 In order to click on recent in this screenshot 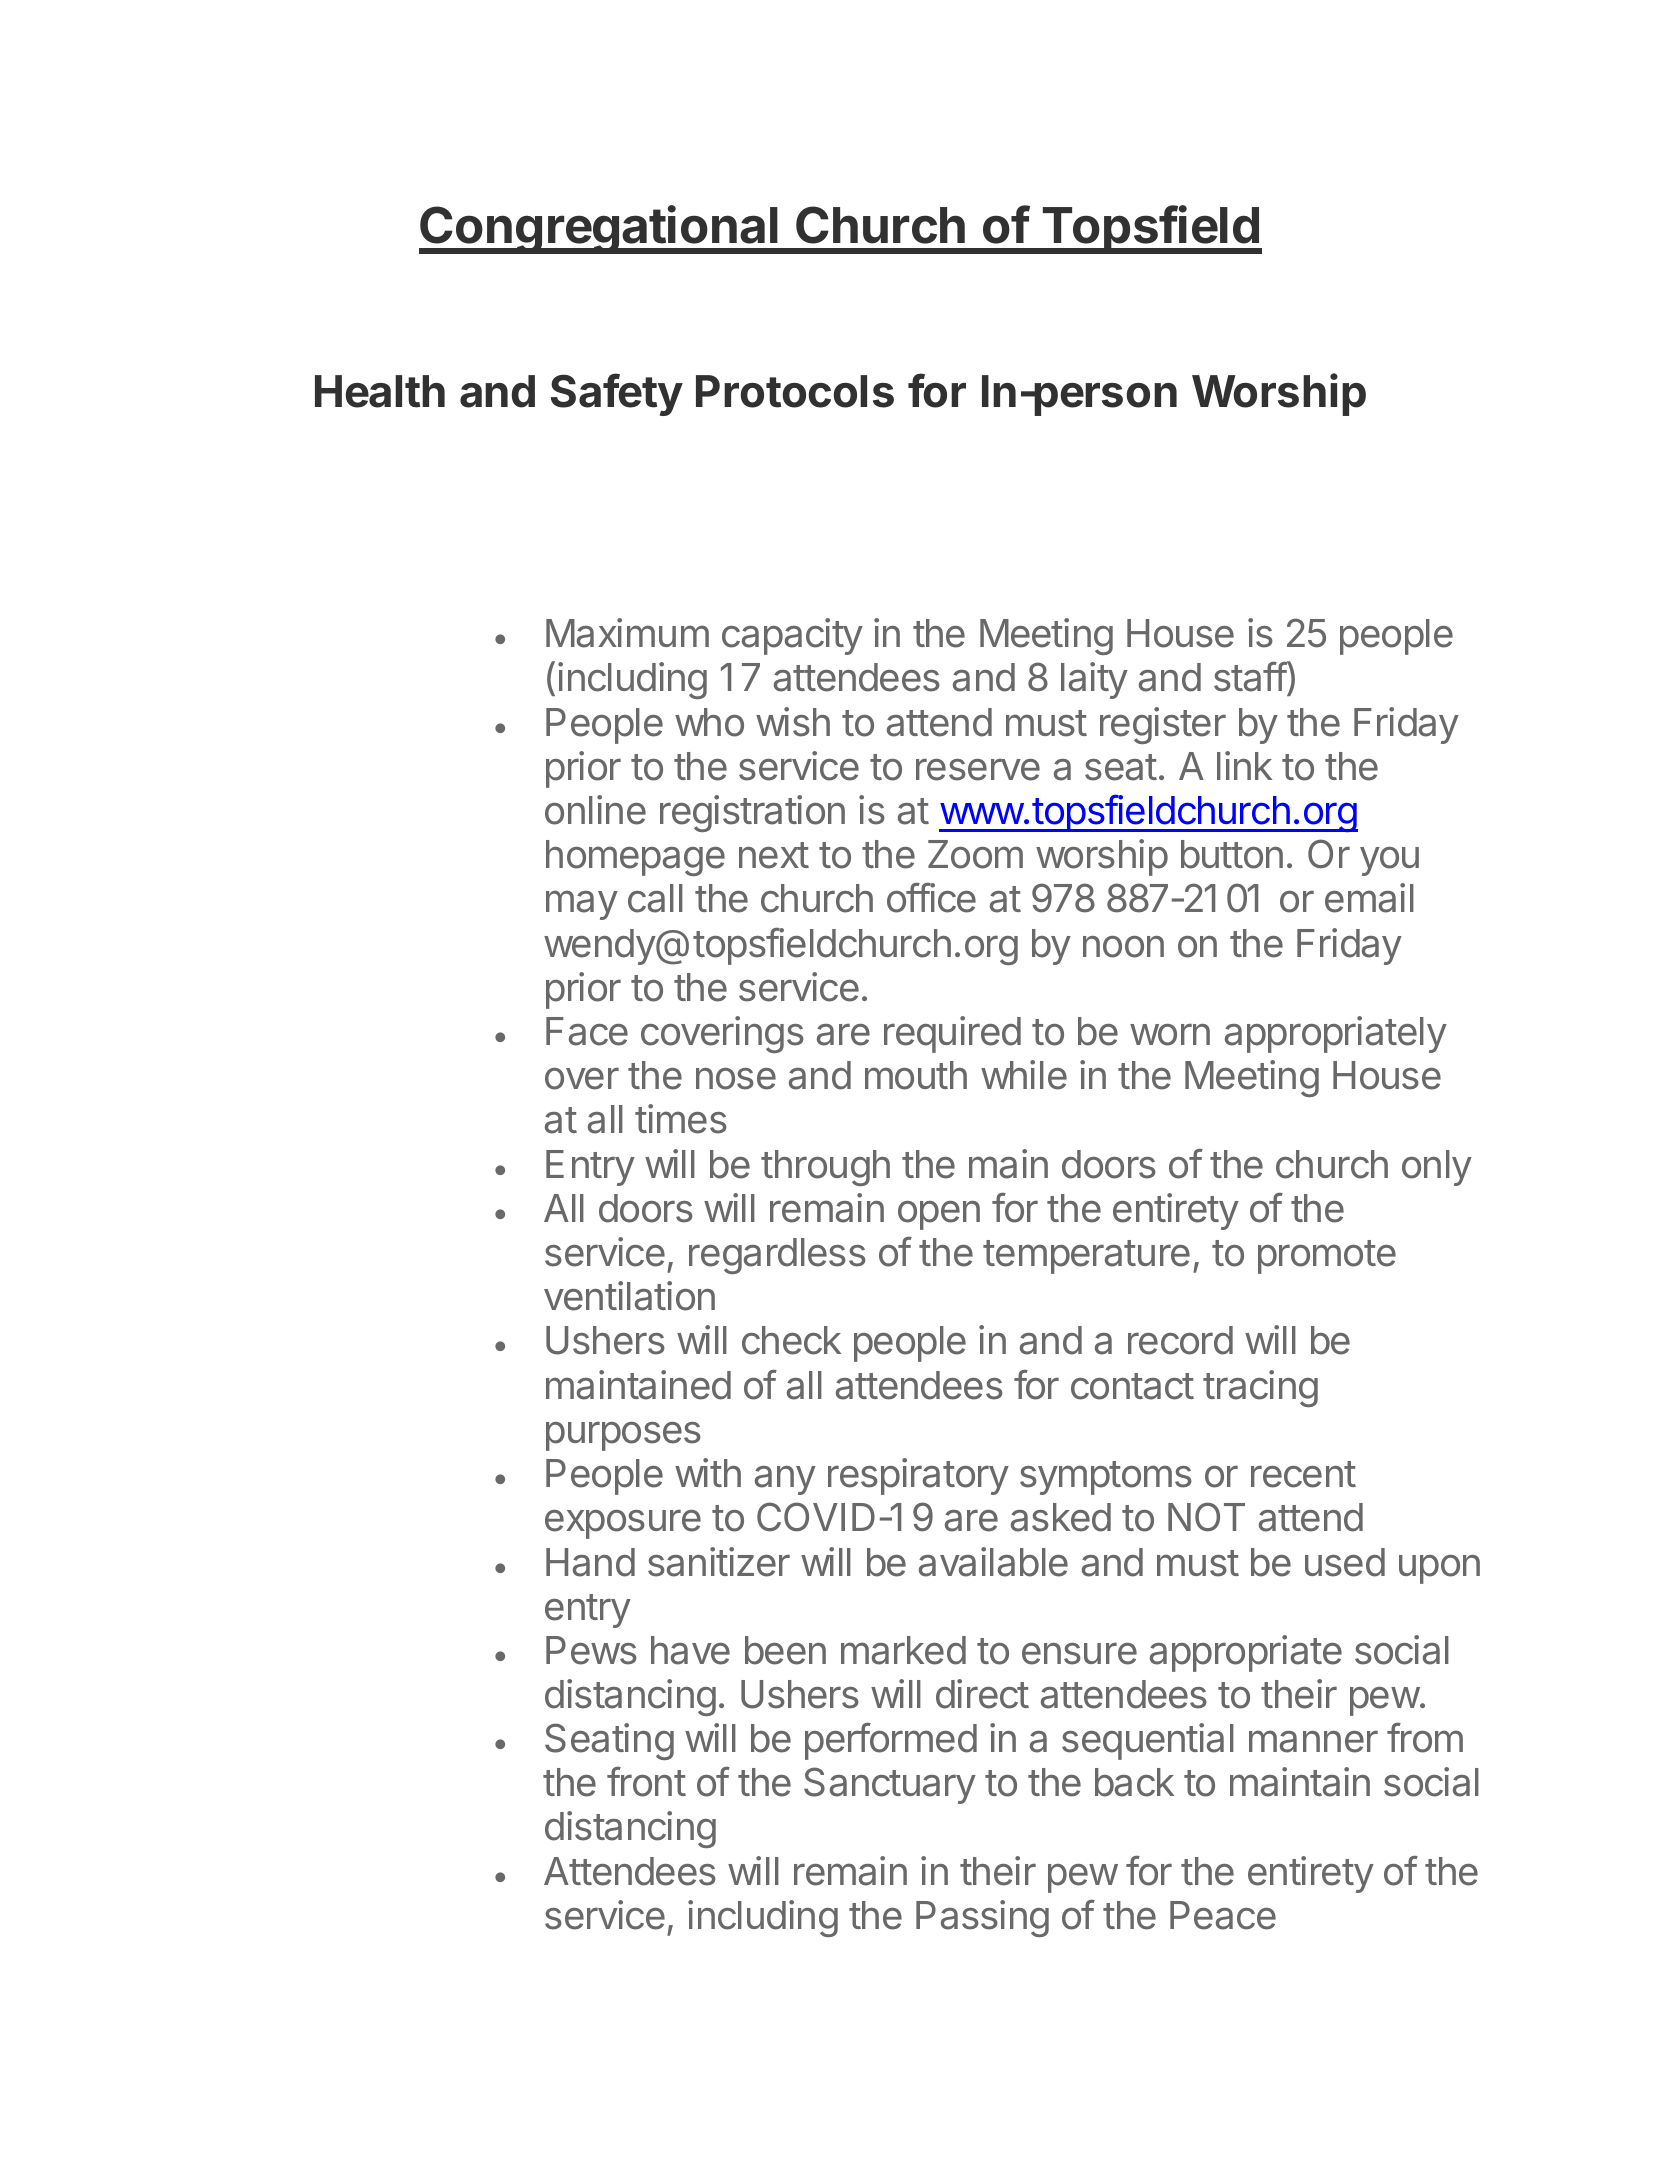, I will do `click(1303, 1474)`.
